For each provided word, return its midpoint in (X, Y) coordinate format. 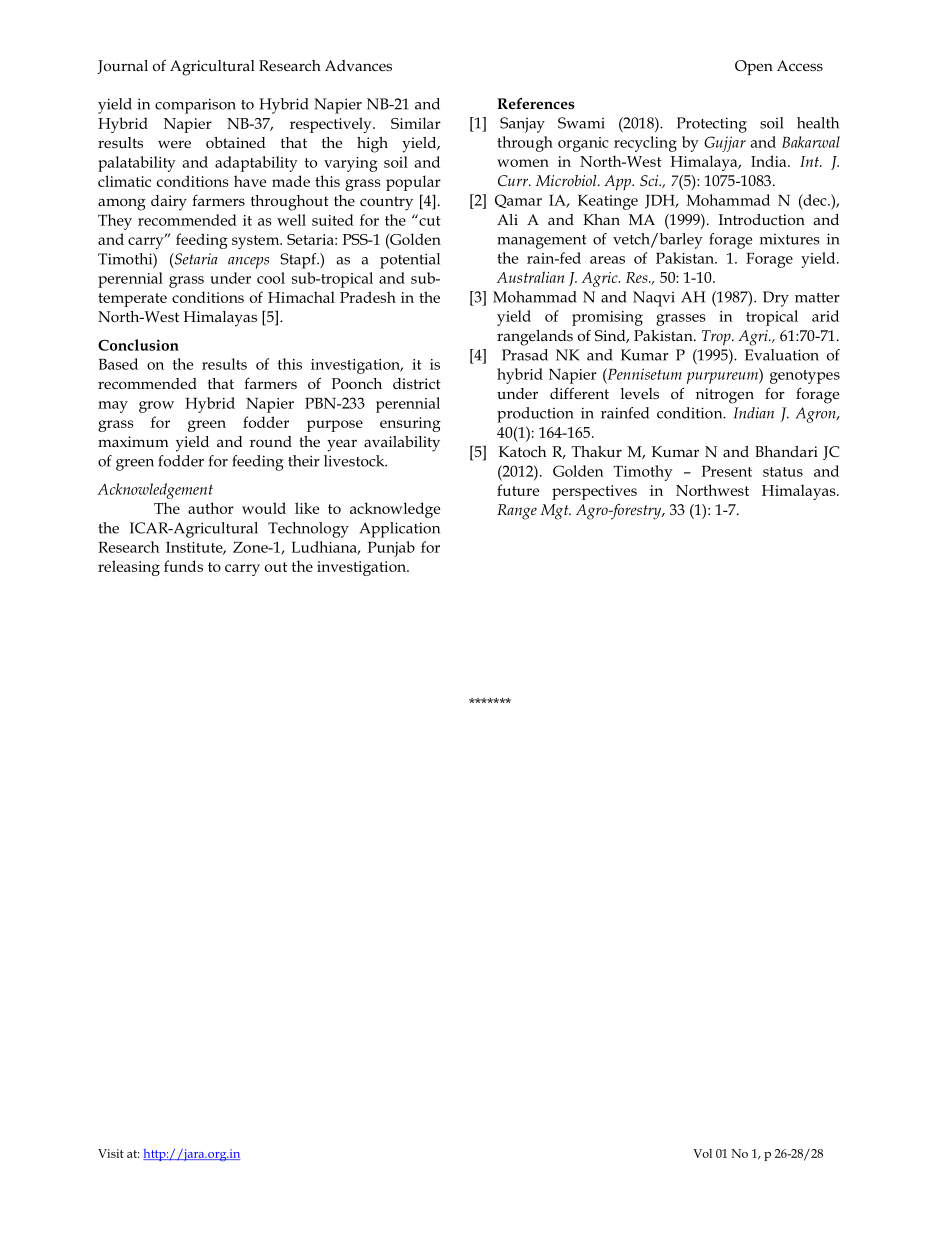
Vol (702, 1153)
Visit (111, 1153)
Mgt (556, 512)
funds (183, 566)
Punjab (391, 549)
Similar (416, 123)
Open (754, 67)
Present (727, 471)
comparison (195, 106)
